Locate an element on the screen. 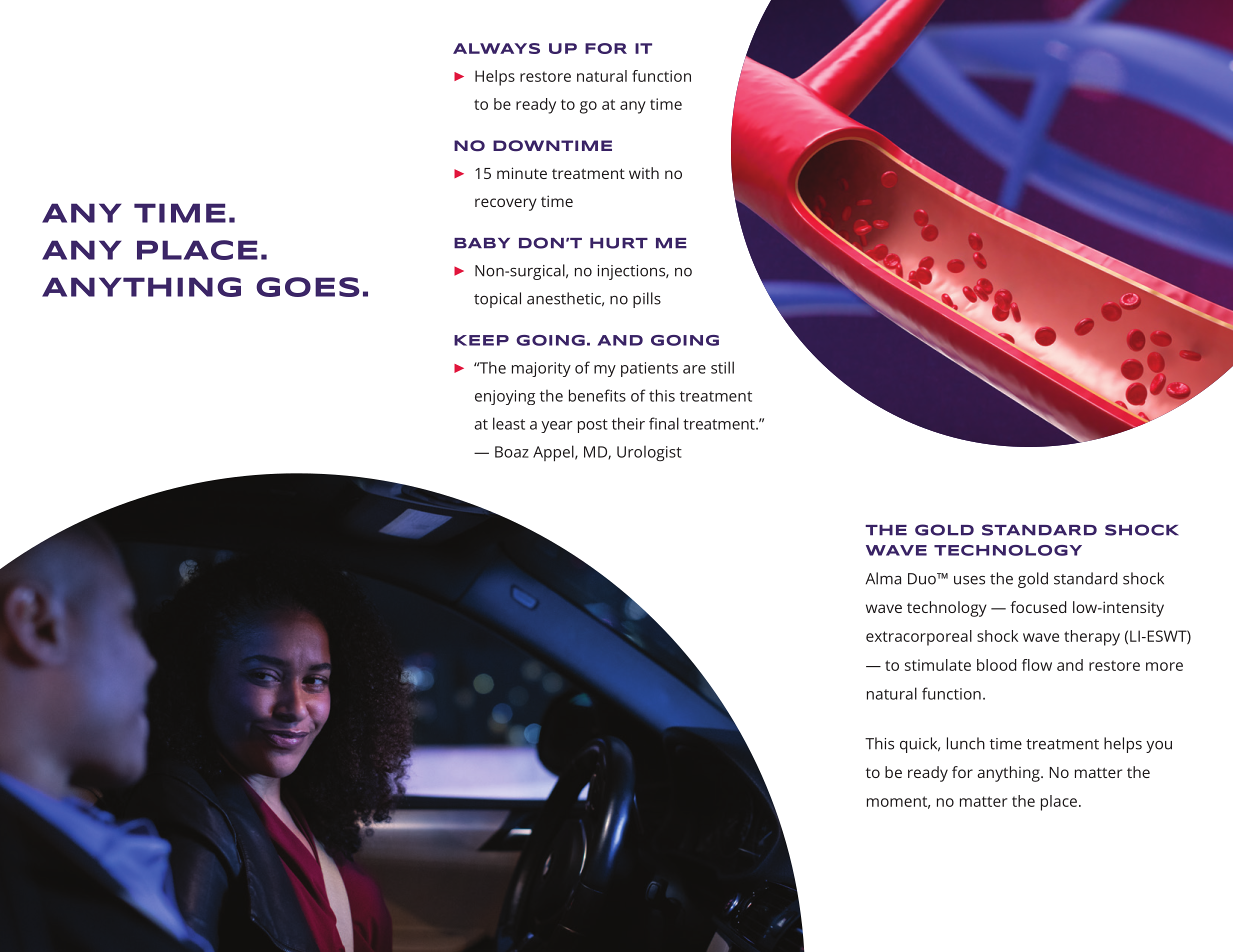 The height and width of the screenshot is (952, 1233). ALWAYS is located at coordinates (496, 48).
